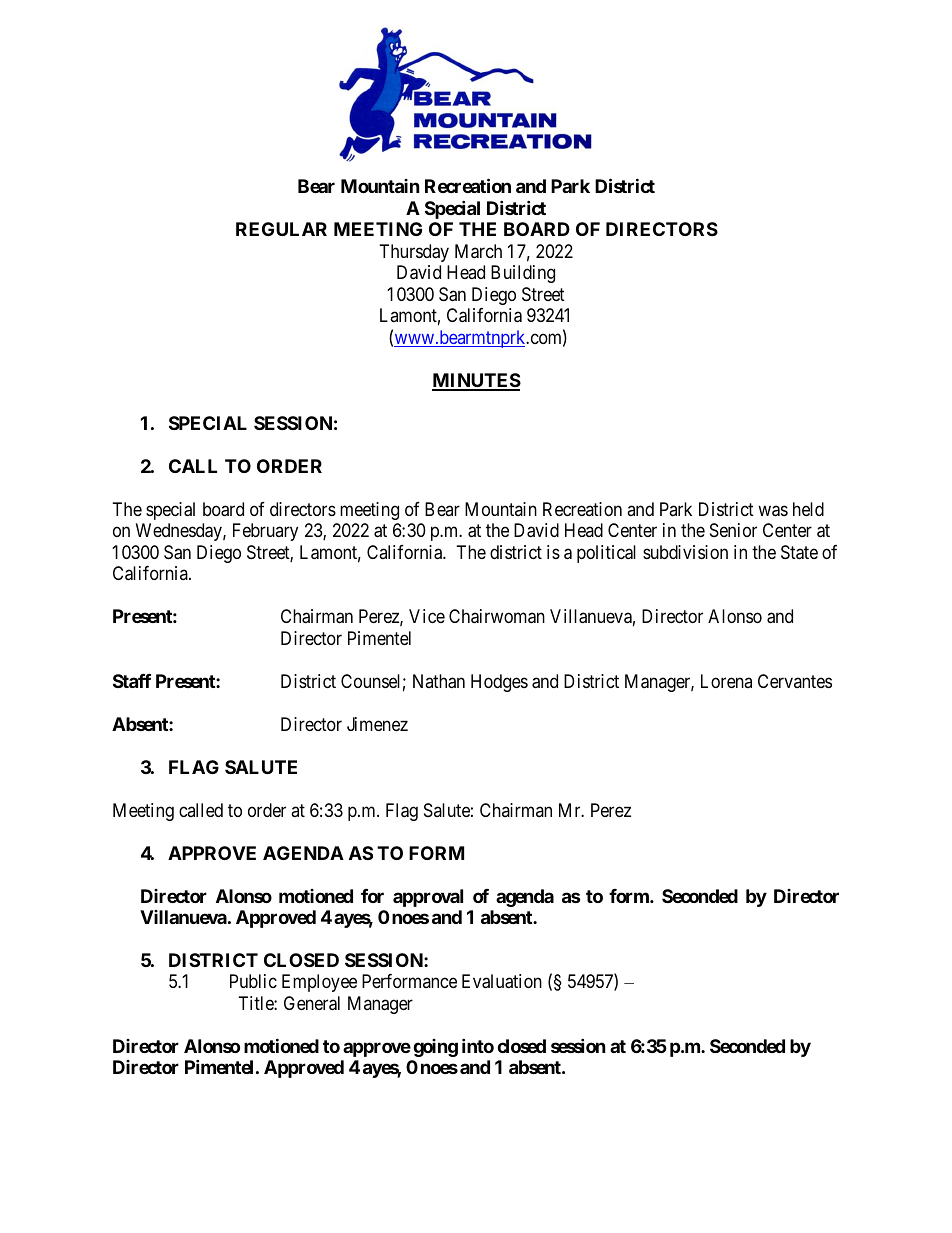 Image resolution: width=952 pixels, height=1233 pixels. What do you see at coordinates (478, 251) in the screenshot?
I see `March` at bounding box center [478, 251].
